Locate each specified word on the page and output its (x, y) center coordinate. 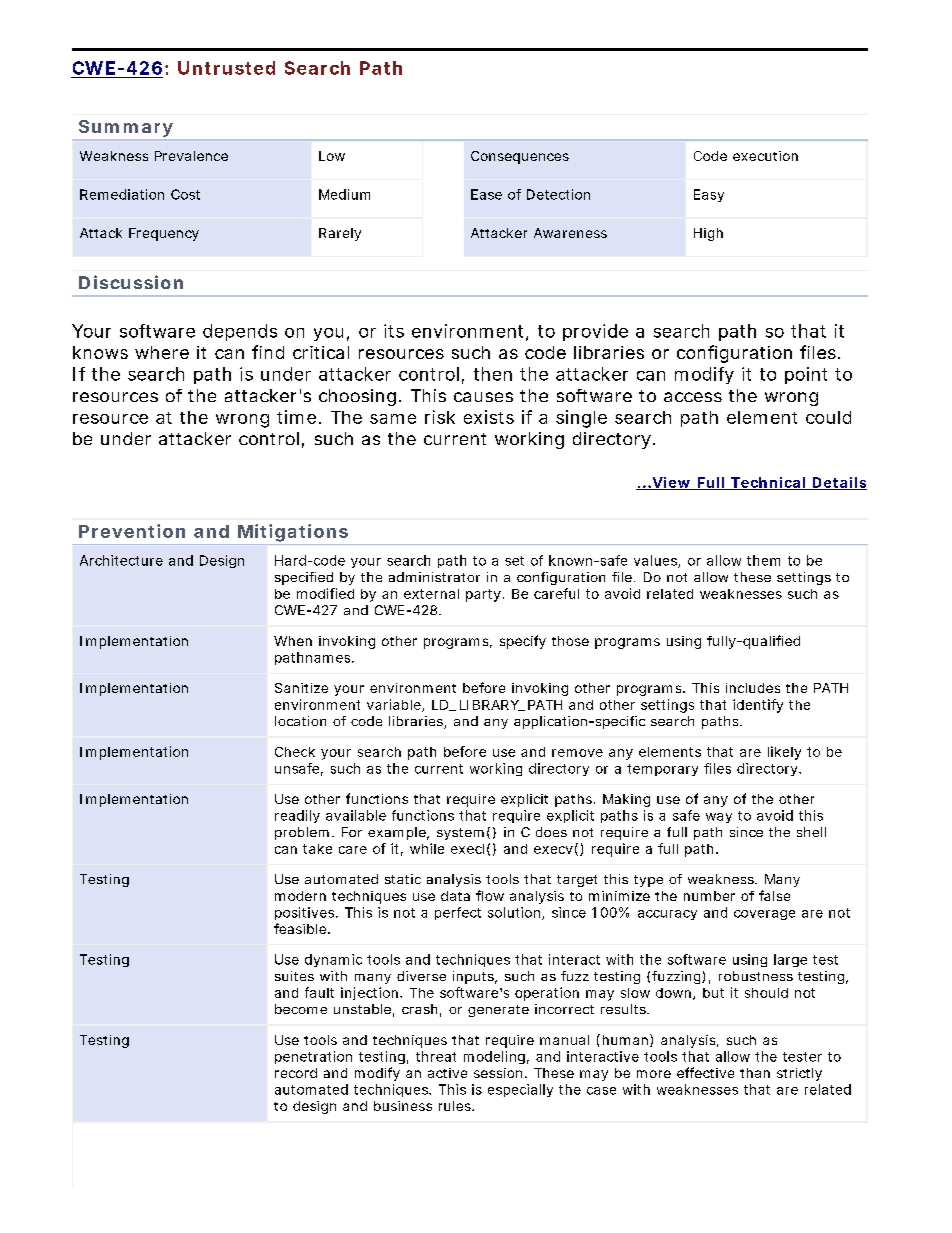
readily (297, 816)
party (483, 595)
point (806, 375)
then (493, 374)
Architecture (121, 560)
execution (765, 156)
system (460, 834)
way (719, 818)
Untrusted (226, 68)
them (763, 560)
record (296, 1073)
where (162, 352)
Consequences (520, 157)
